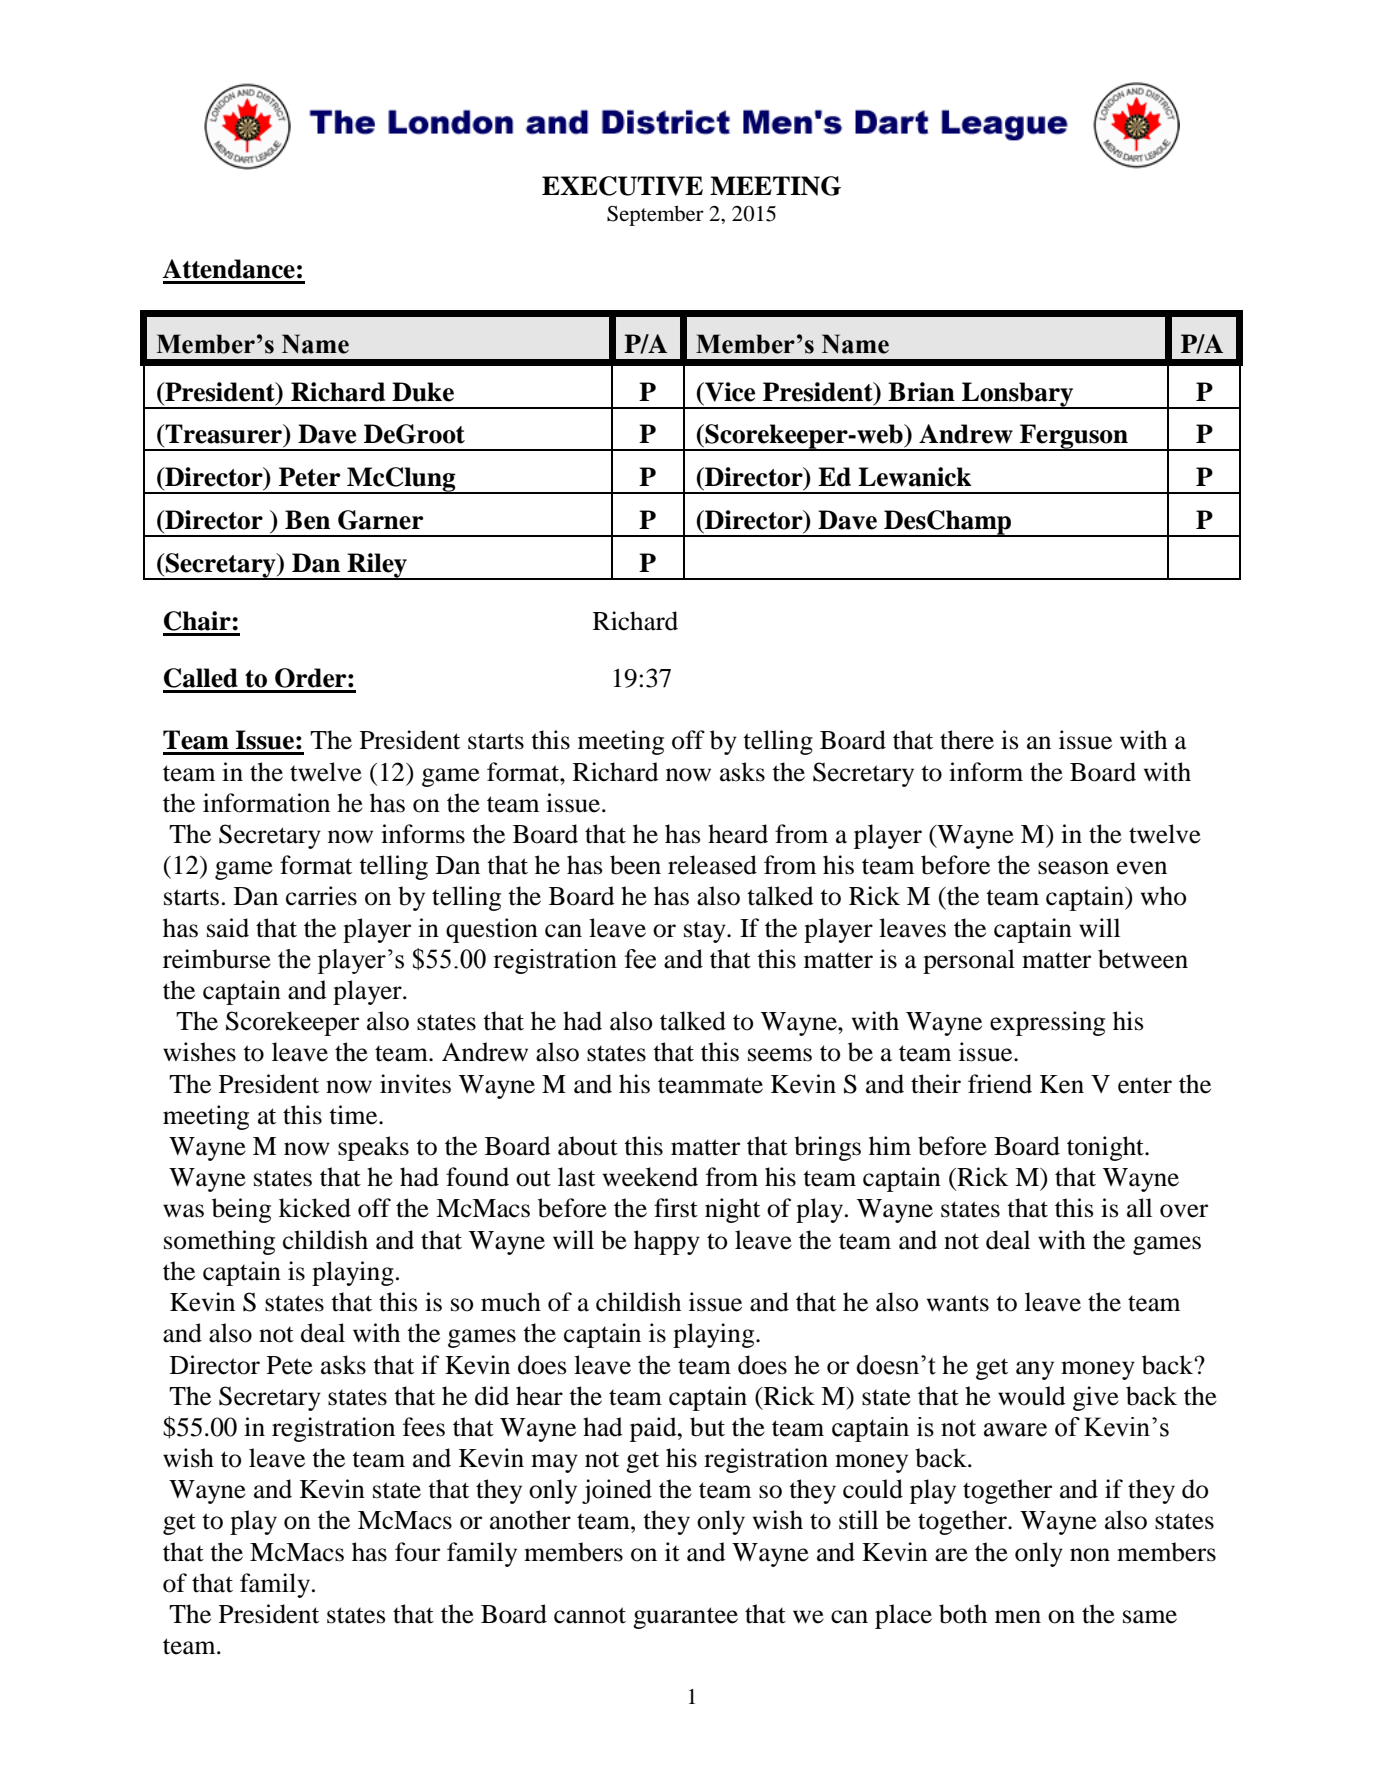 The width and height of the document is (1384, 1791). Describe the element at coordinates (780, 1055) in the document. I see `seems` at that location.
